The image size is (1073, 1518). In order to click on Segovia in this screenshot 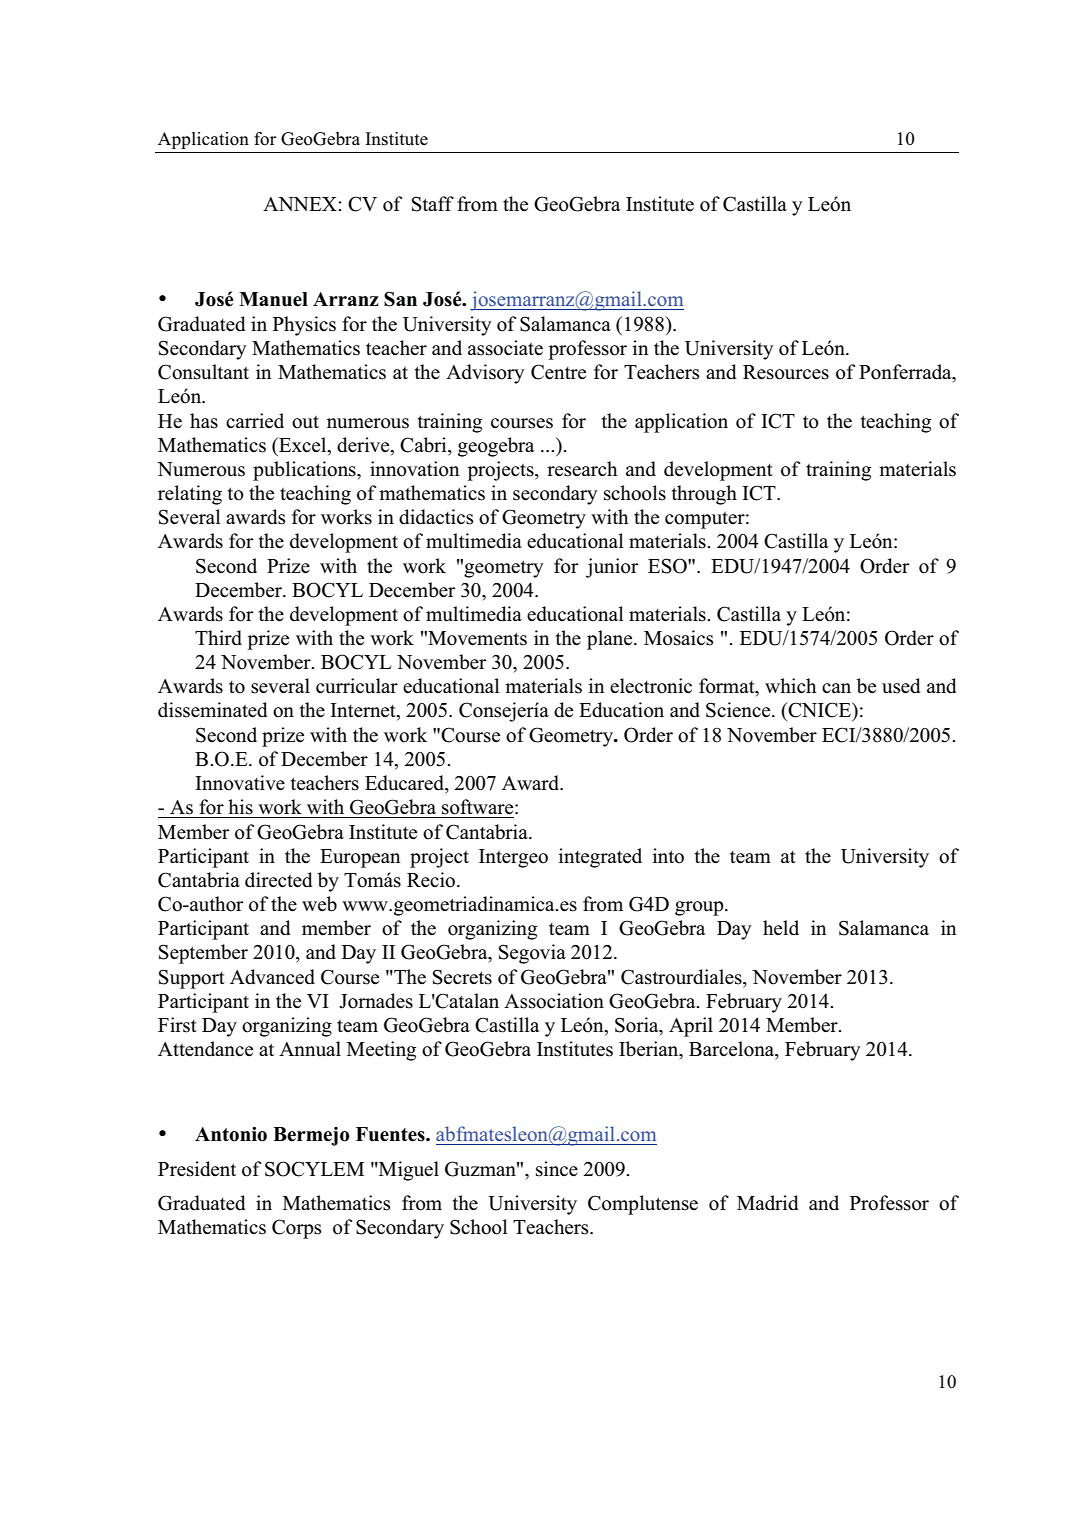, I will do `click(532, 954)`.
